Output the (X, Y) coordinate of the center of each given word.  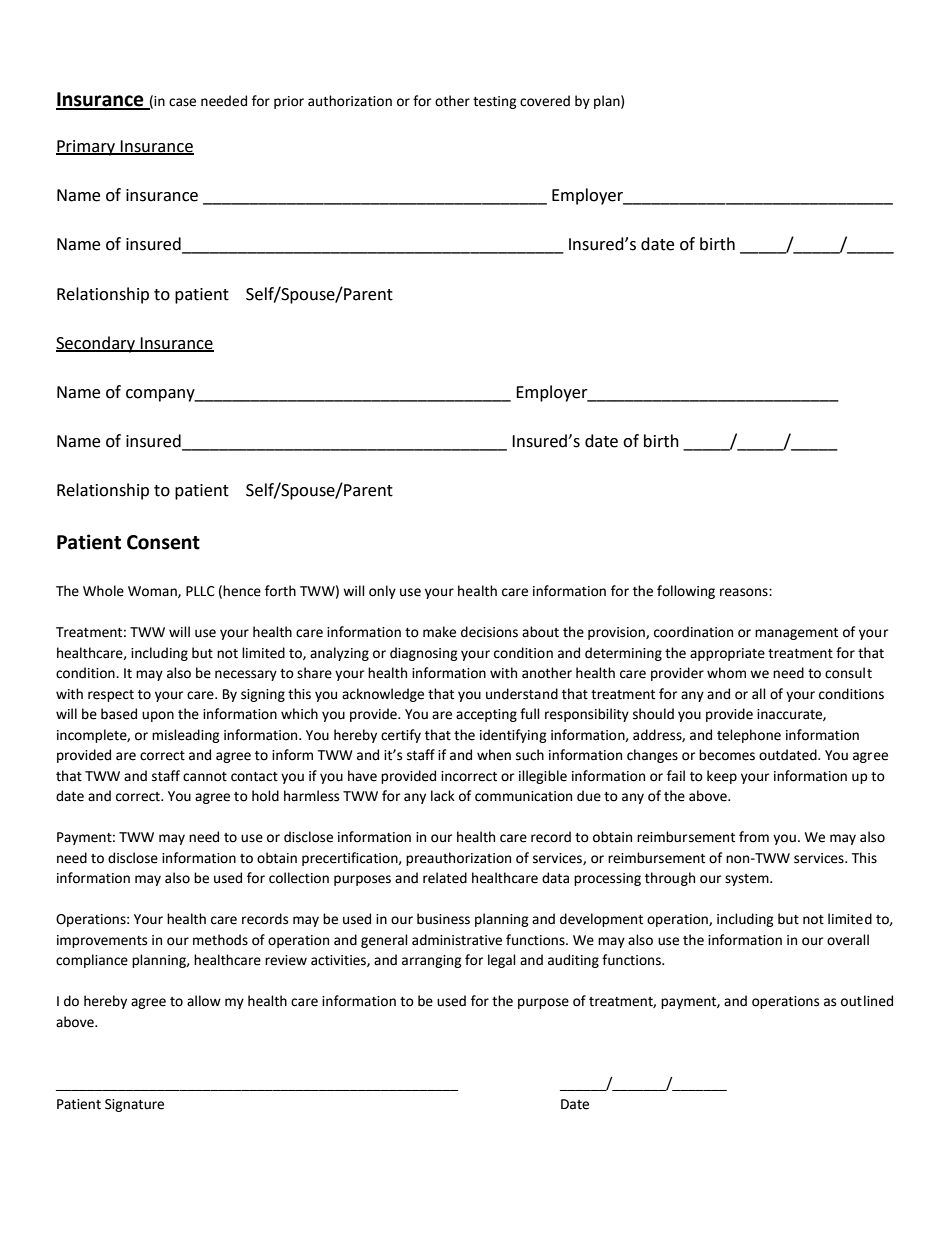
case (182, 102)
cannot (205, 777)
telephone (749, 736)
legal (502, 961)
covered (545, 101)
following (686, 592)
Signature (134, 1105)
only (382, 592)
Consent (163, 542)
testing (495, 102)
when (494, 755)
